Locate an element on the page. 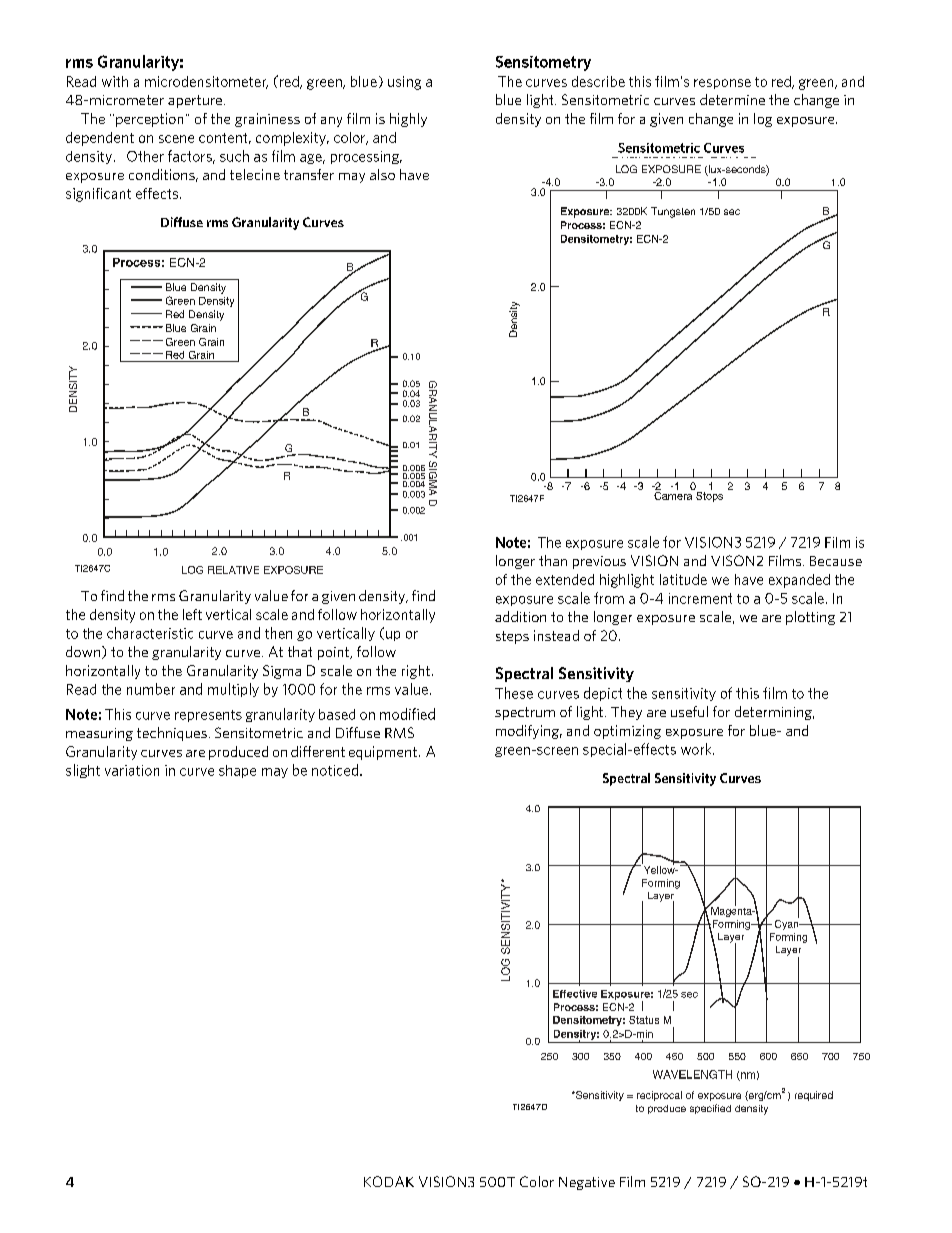 The width and height of the page is (952, 1233). equipment is located at coordinates (383, 753).
